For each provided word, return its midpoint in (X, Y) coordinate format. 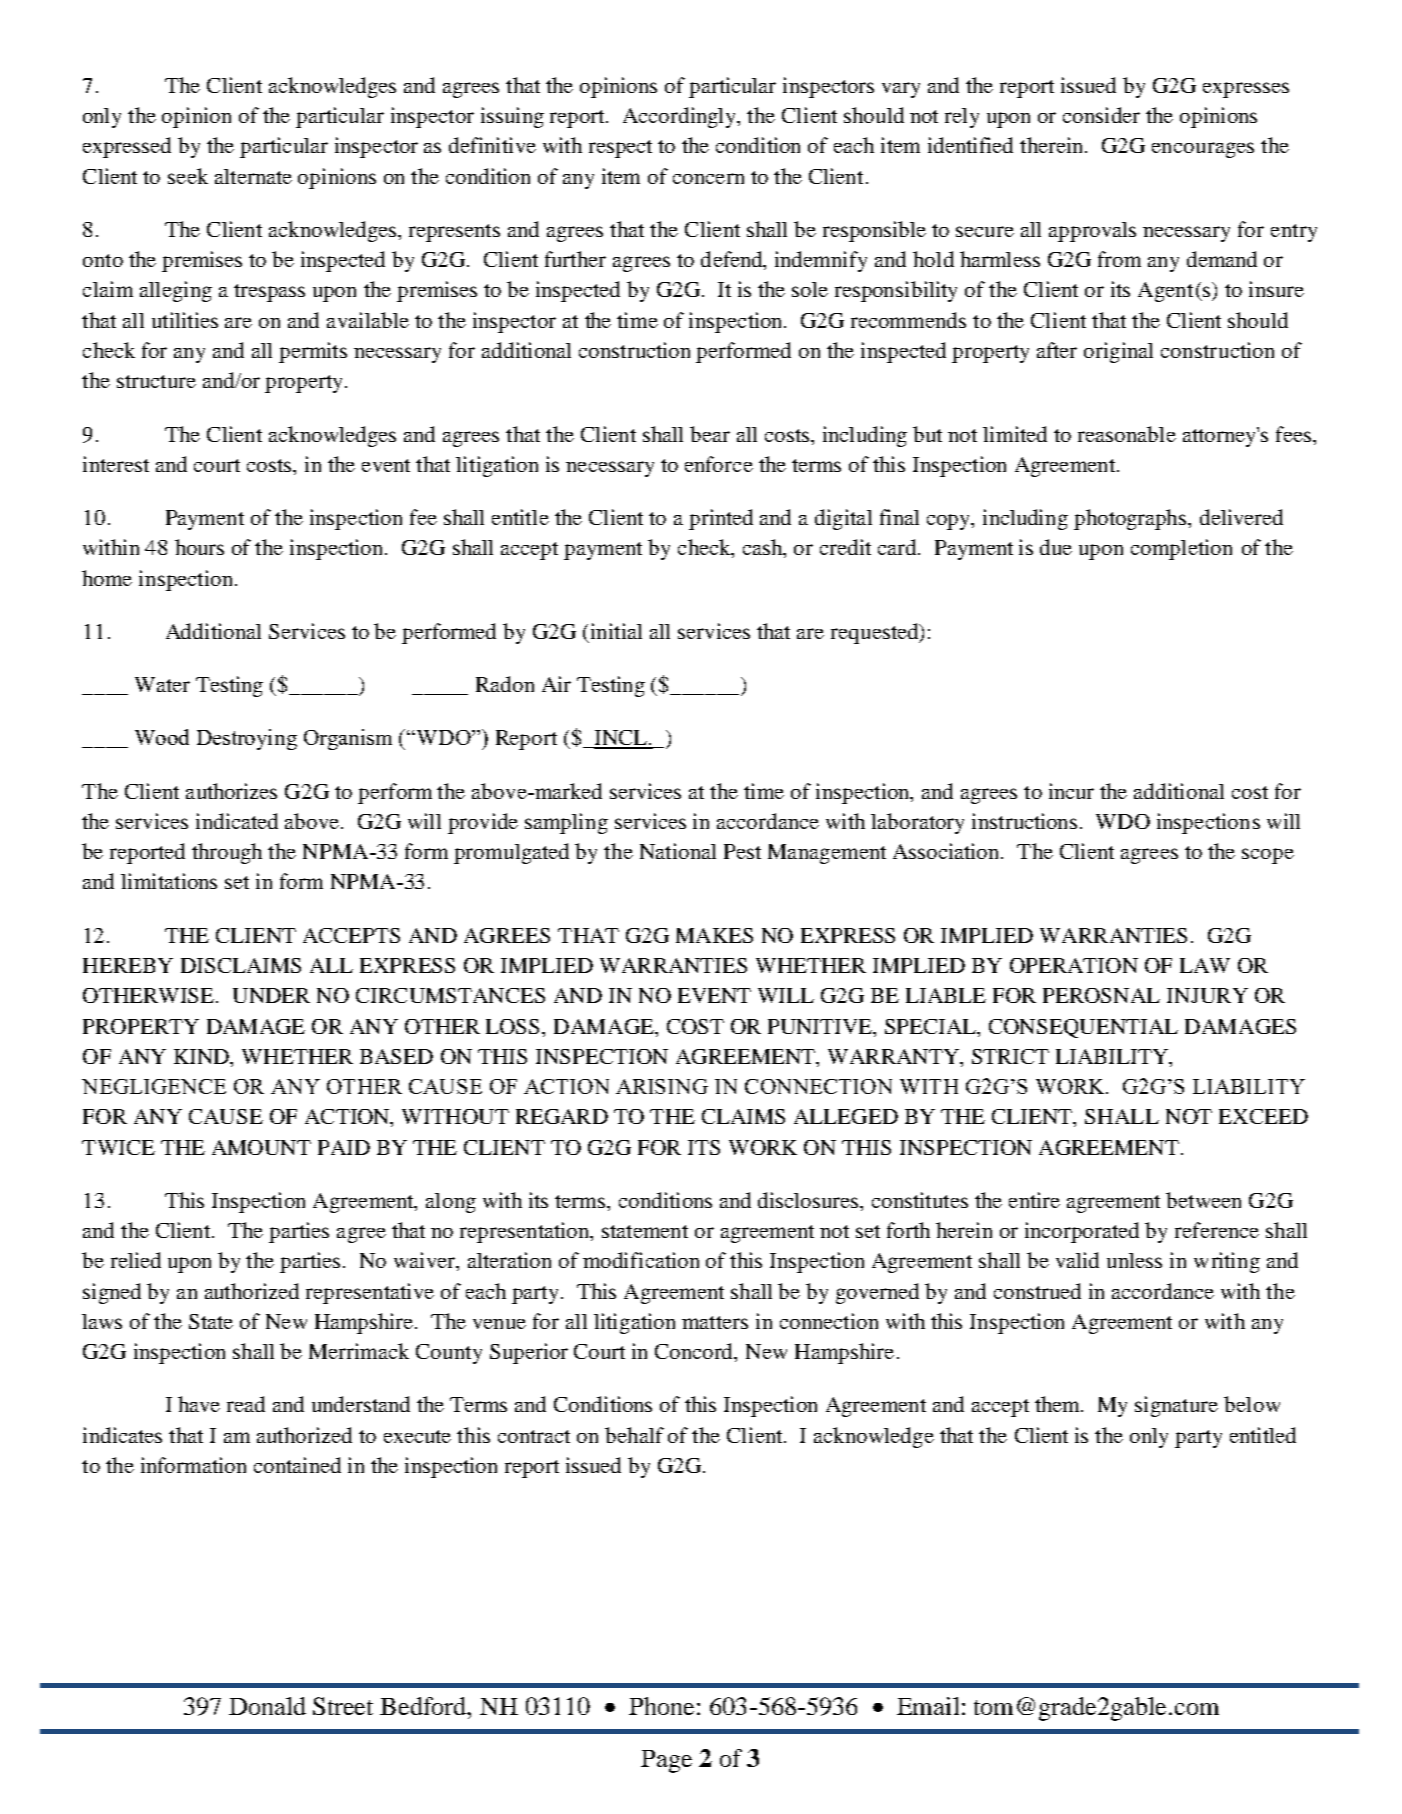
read (246, 1404)
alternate (253, 176)
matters (715, 1322)
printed (721, 519)
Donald (267, 1706)
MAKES (714, 935)
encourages (1203, 150)
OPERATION (1074, 965)
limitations (169, 881)
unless (1134, 1260)
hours (199, 547)
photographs (1131, 519)
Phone (661, 1706)
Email (928, 1706)
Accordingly (681, 117)
